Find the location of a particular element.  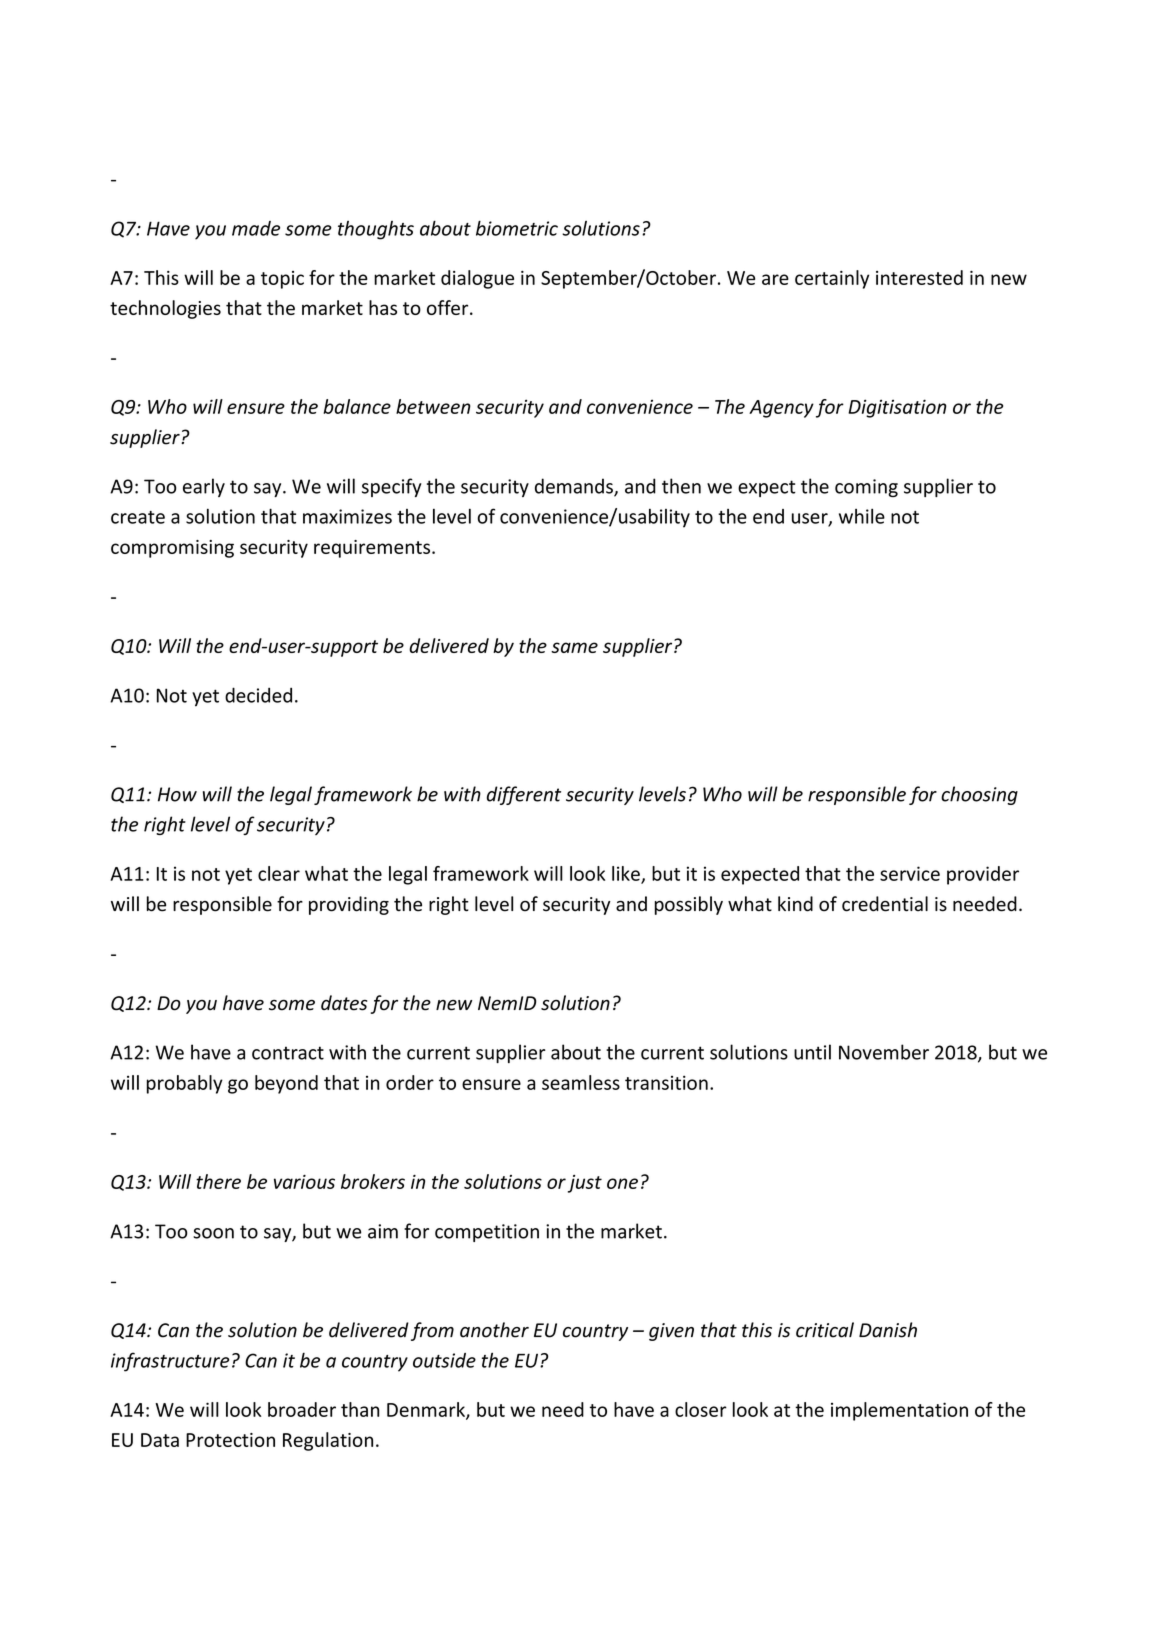

service is located at coordinates (910, 873).
